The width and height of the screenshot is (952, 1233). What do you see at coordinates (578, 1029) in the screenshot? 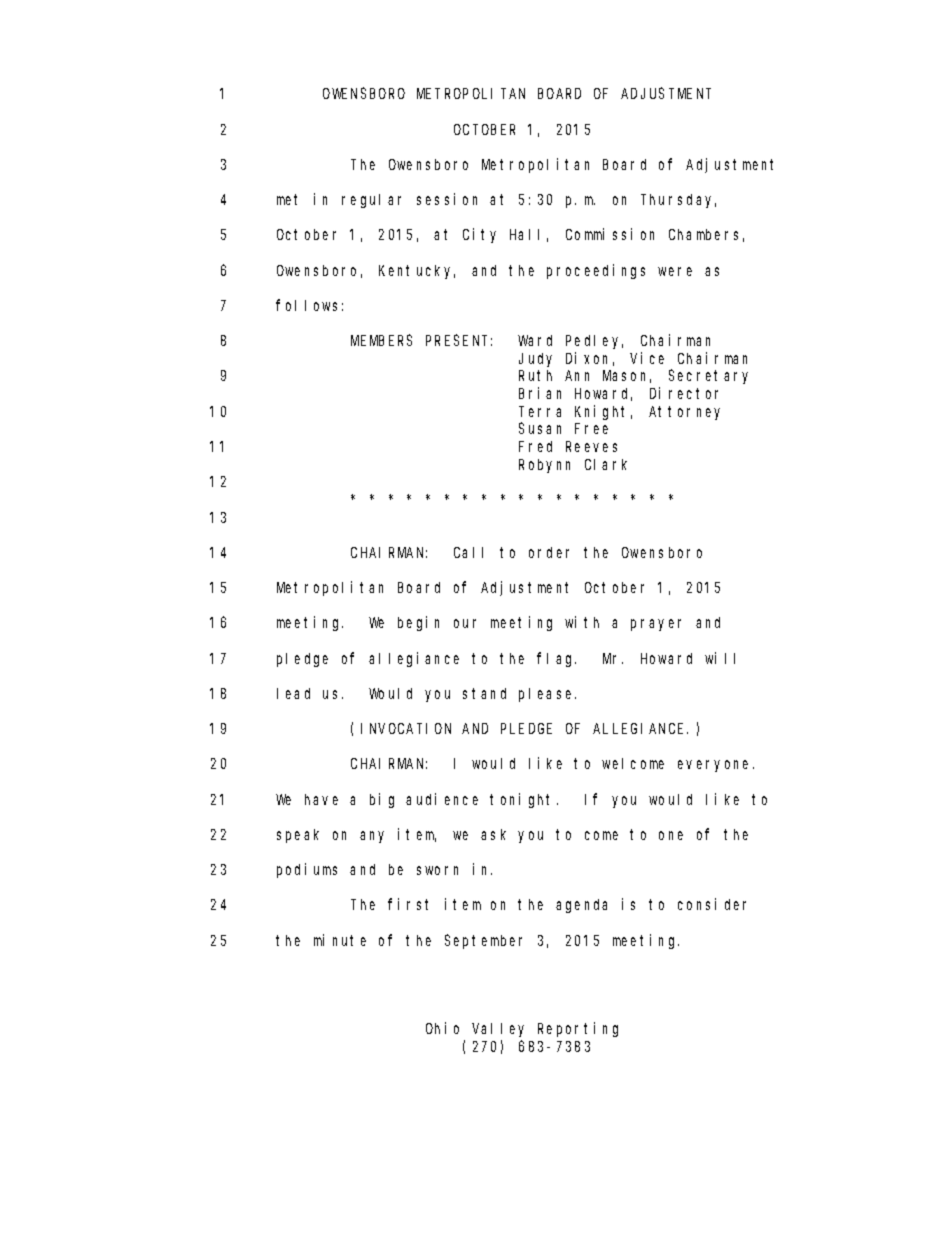
I see `Reporting` at bounding box center [578, 1029].
